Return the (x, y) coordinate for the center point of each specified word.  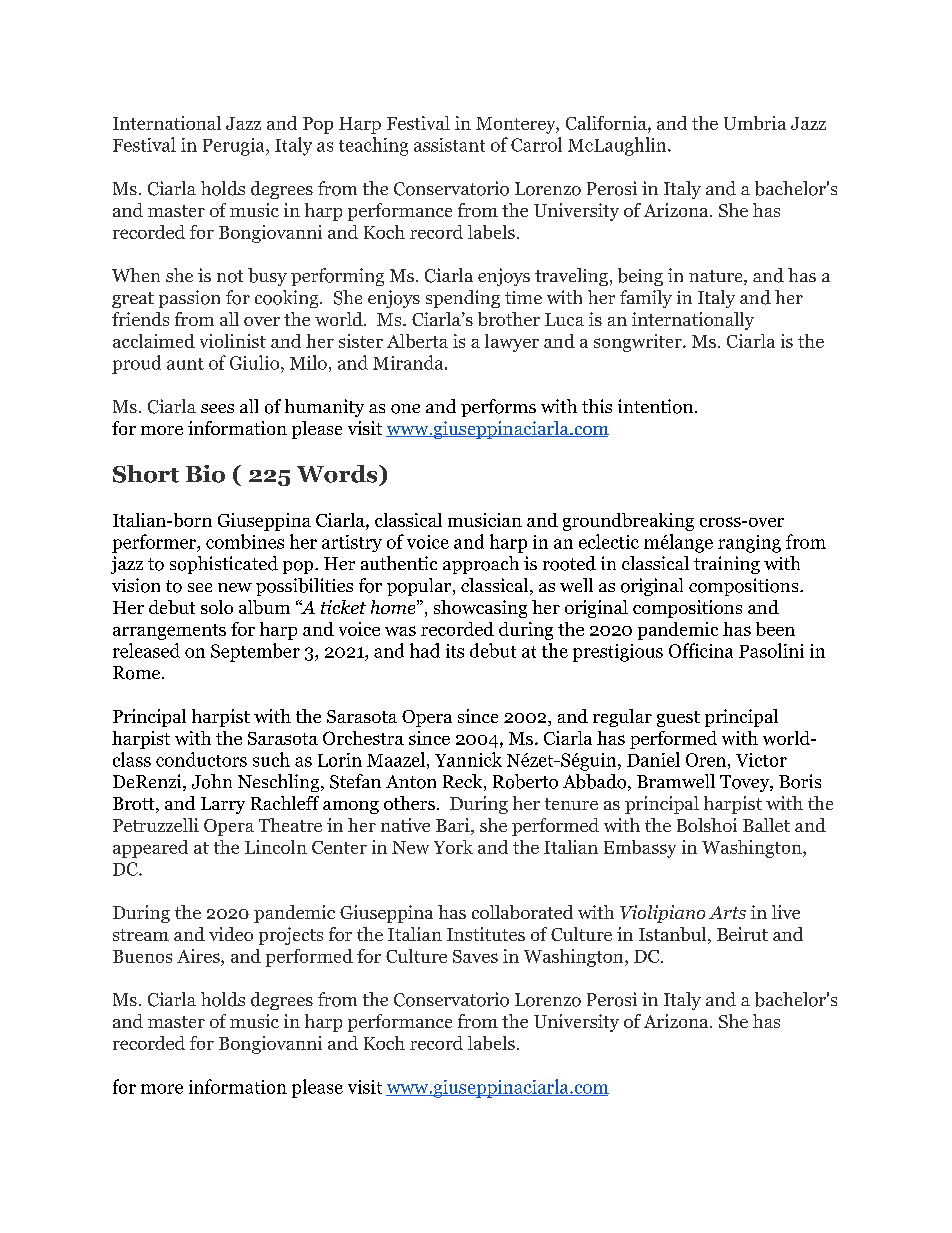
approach (481, 565)
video (231, 934)
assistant (449, 145)
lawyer (512, 343)
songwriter (639, 343)
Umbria (755, 123)
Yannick (468, 759)
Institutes (486, 934)
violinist (233, 341)
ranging (749, 544)
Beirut (742, 934)
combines (245, 541)
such (271, 759)
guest (678, 719)
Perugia (235, 147)
